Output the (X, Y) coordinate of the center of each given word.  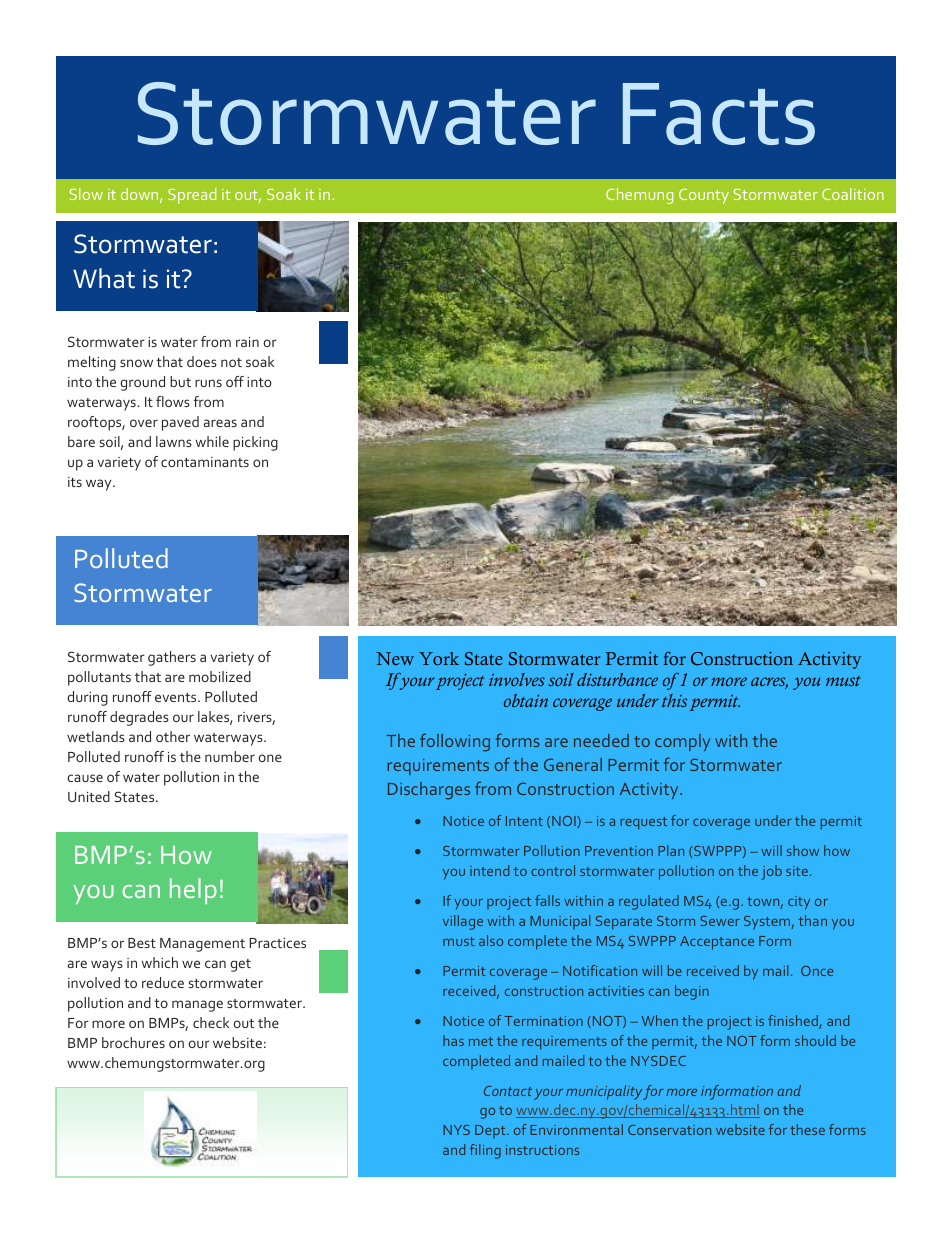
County (704, 196)
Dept (491, 1131)
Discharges (429, 791)
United (89, 796)
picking (255, 443)
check (211, 1022)
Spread (192, 196)
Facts (719, 114)
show (803, 850)
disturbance (617, 679)
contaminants (205, 462)
